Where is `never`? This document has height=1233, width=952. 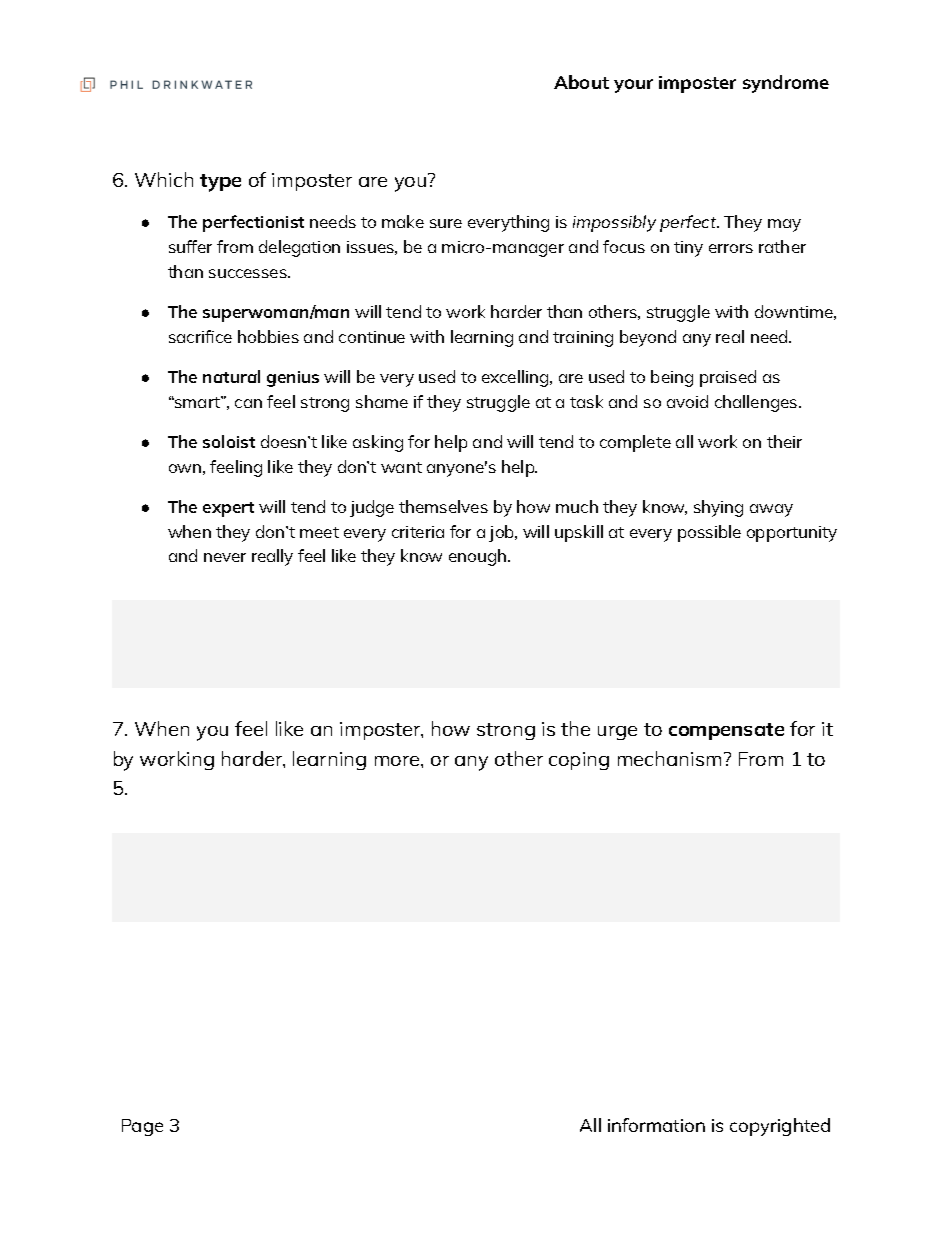 never is located at coordinates (225, 557).
